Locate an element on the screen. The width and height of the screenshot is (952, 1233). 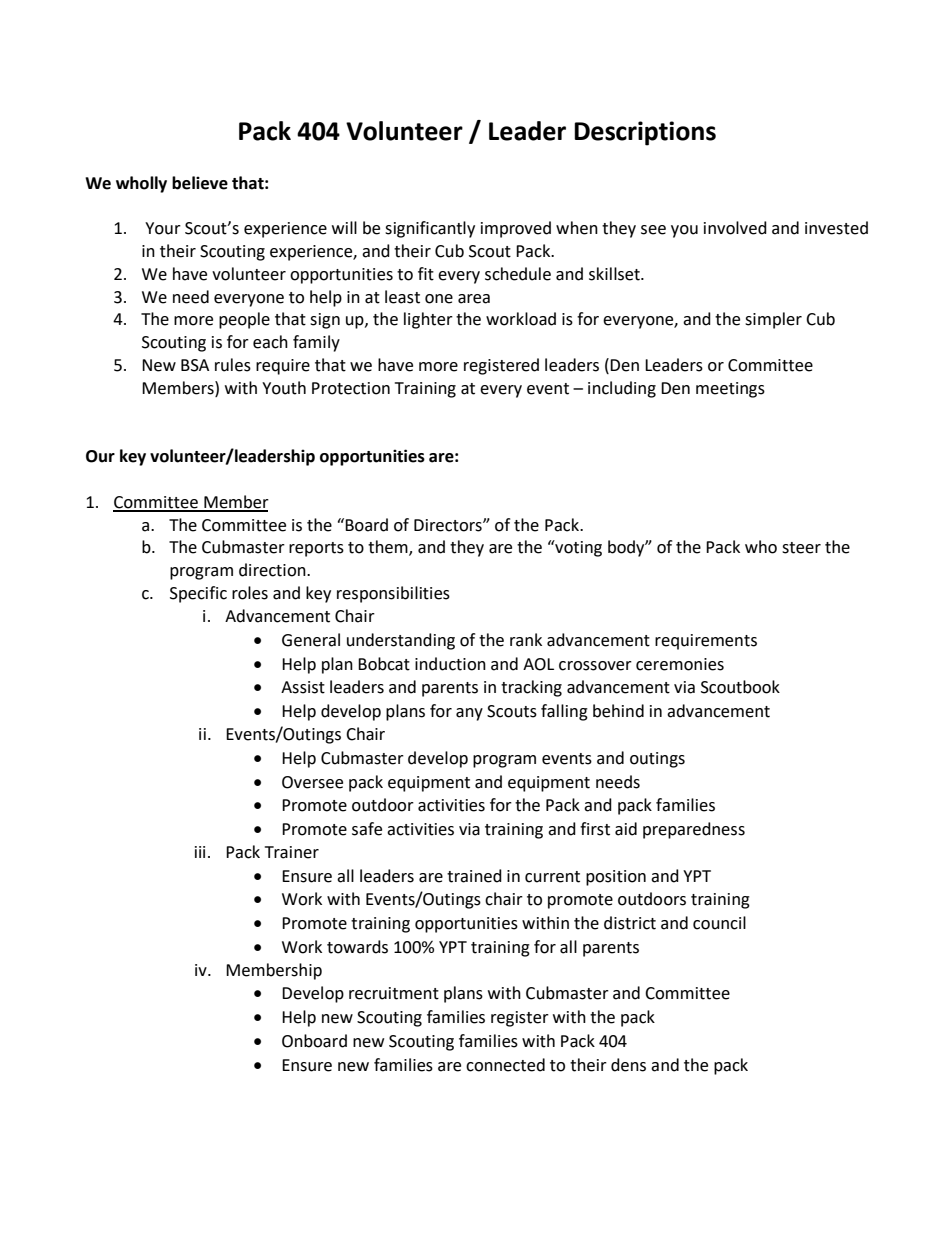
recruitment is located at coordinates (394, 993).
